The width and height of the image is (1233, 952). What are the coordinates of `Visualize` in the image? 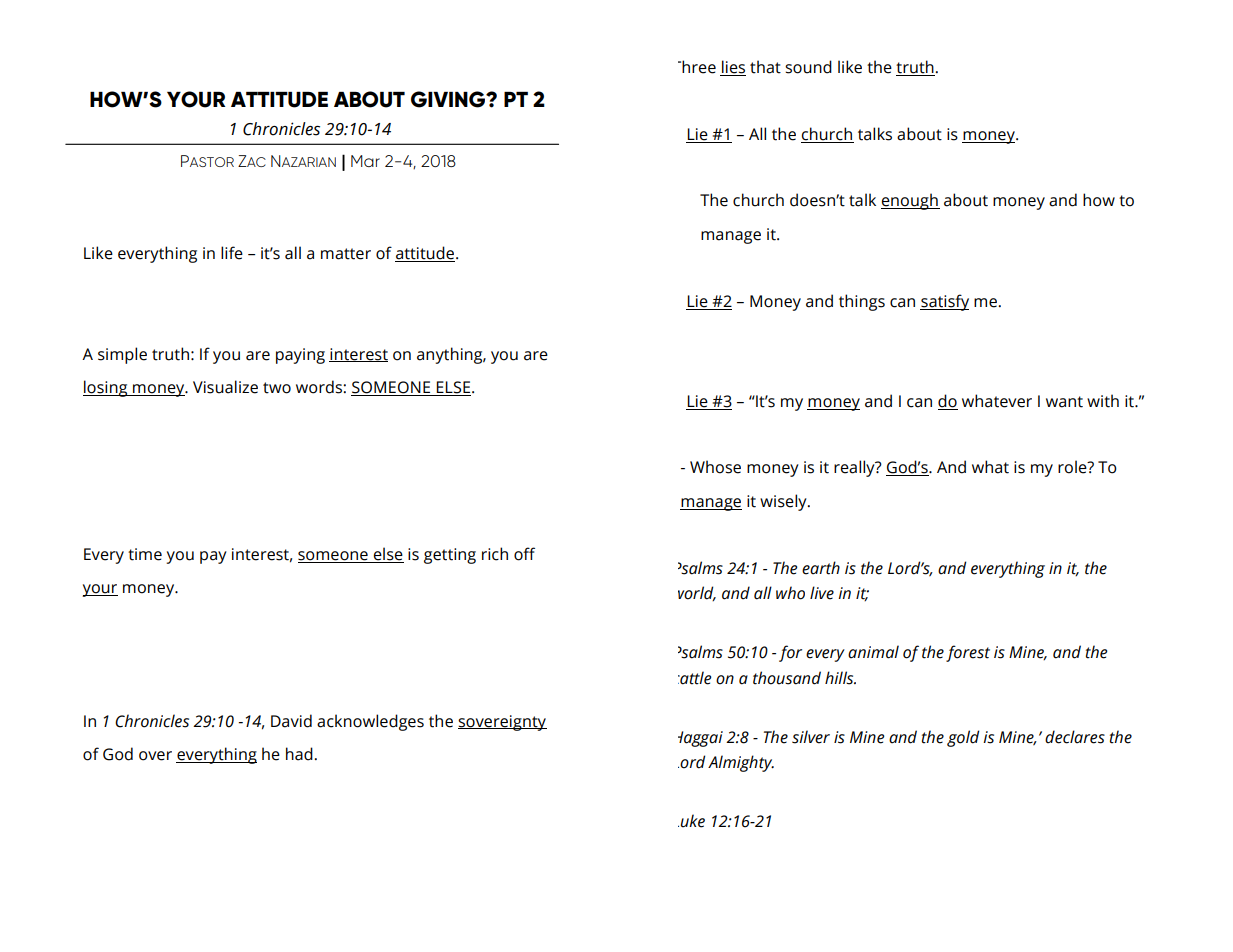 It's located at (225, 387).
